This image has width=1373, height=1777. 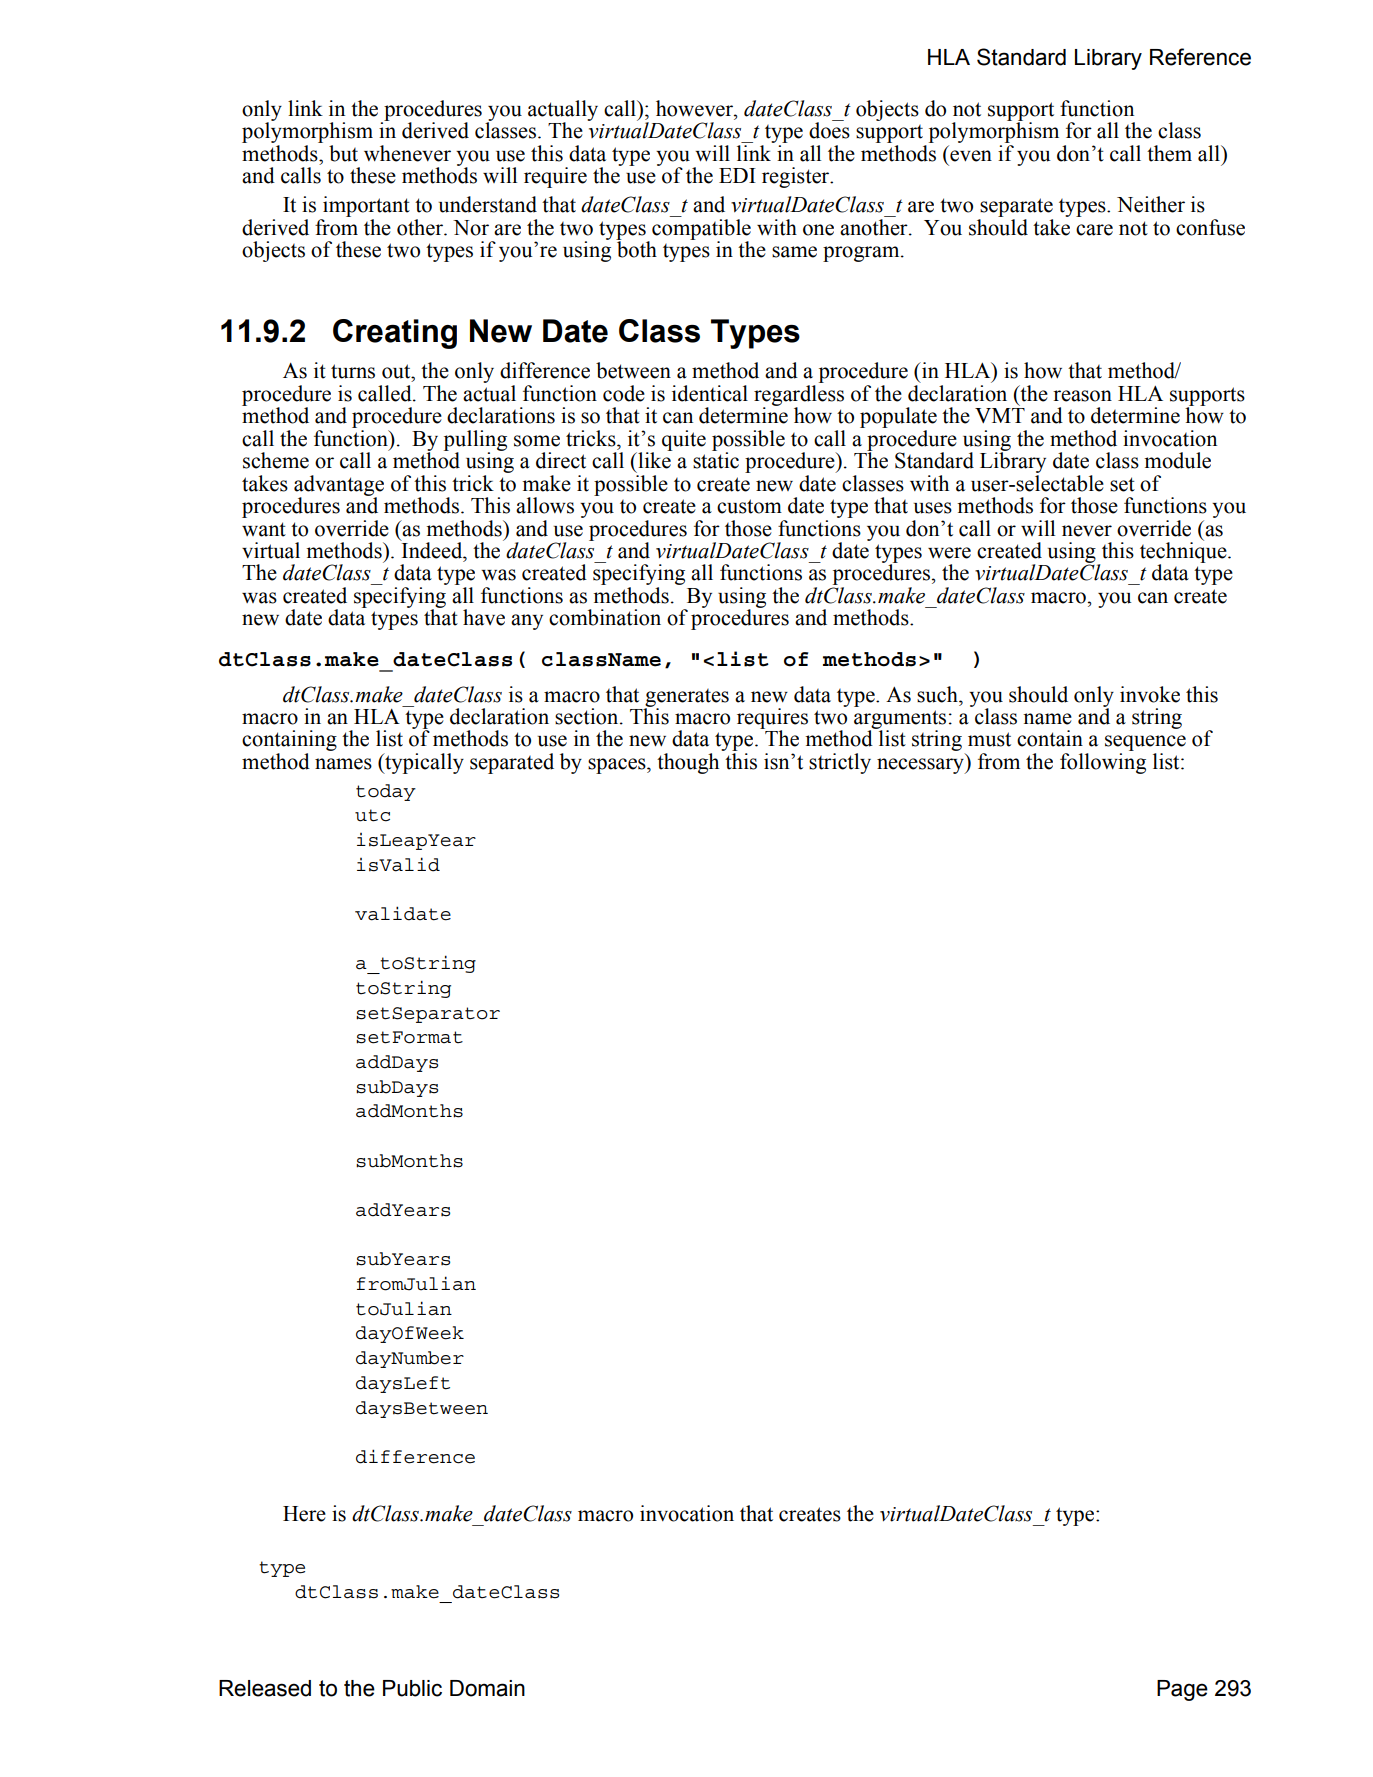 What do you see at coordinates (487, 1688) in the image?
I see `Domain` at bounding box center [487, 1688].
